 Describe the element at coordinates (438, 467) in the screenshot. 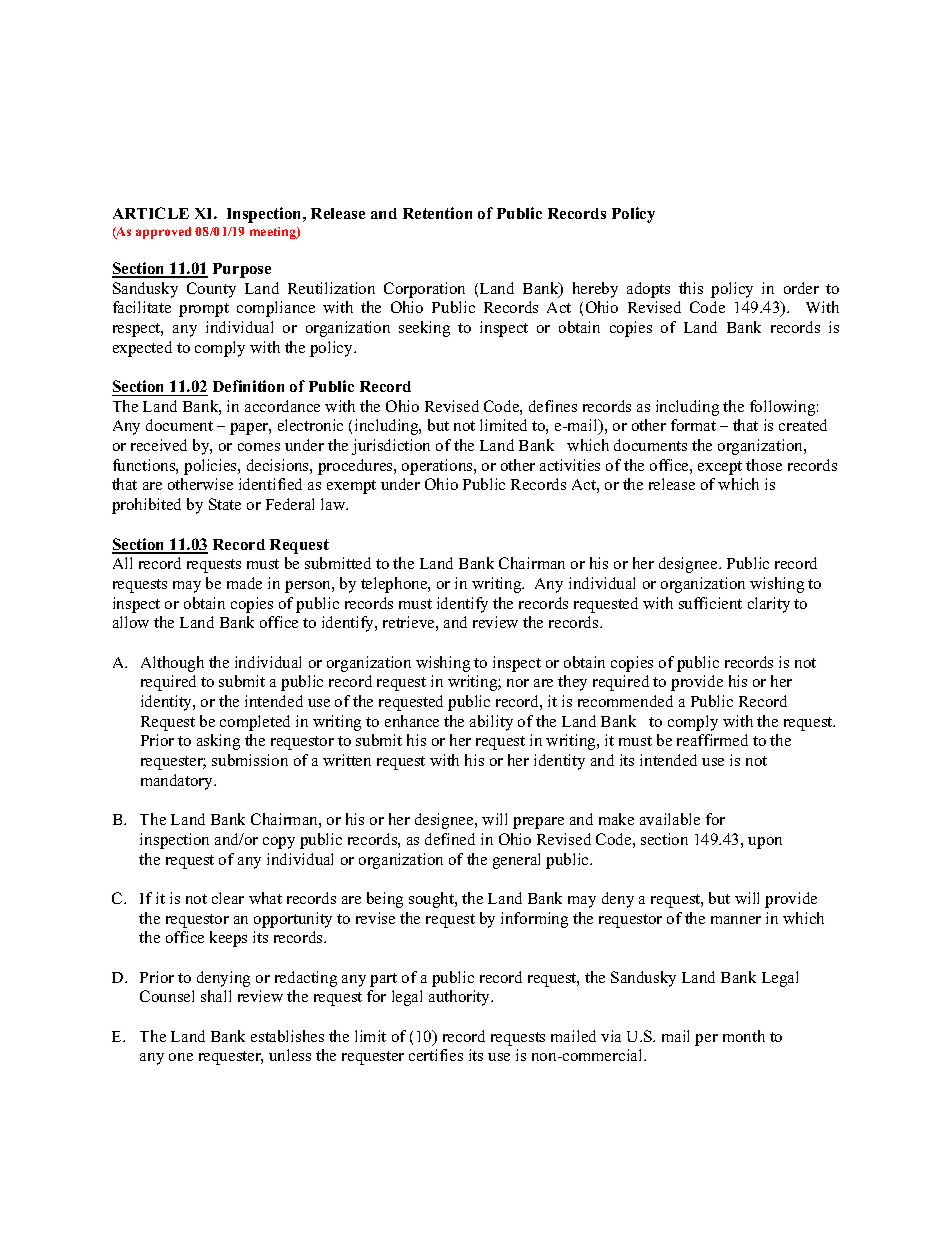

I see `operations` at that location.
